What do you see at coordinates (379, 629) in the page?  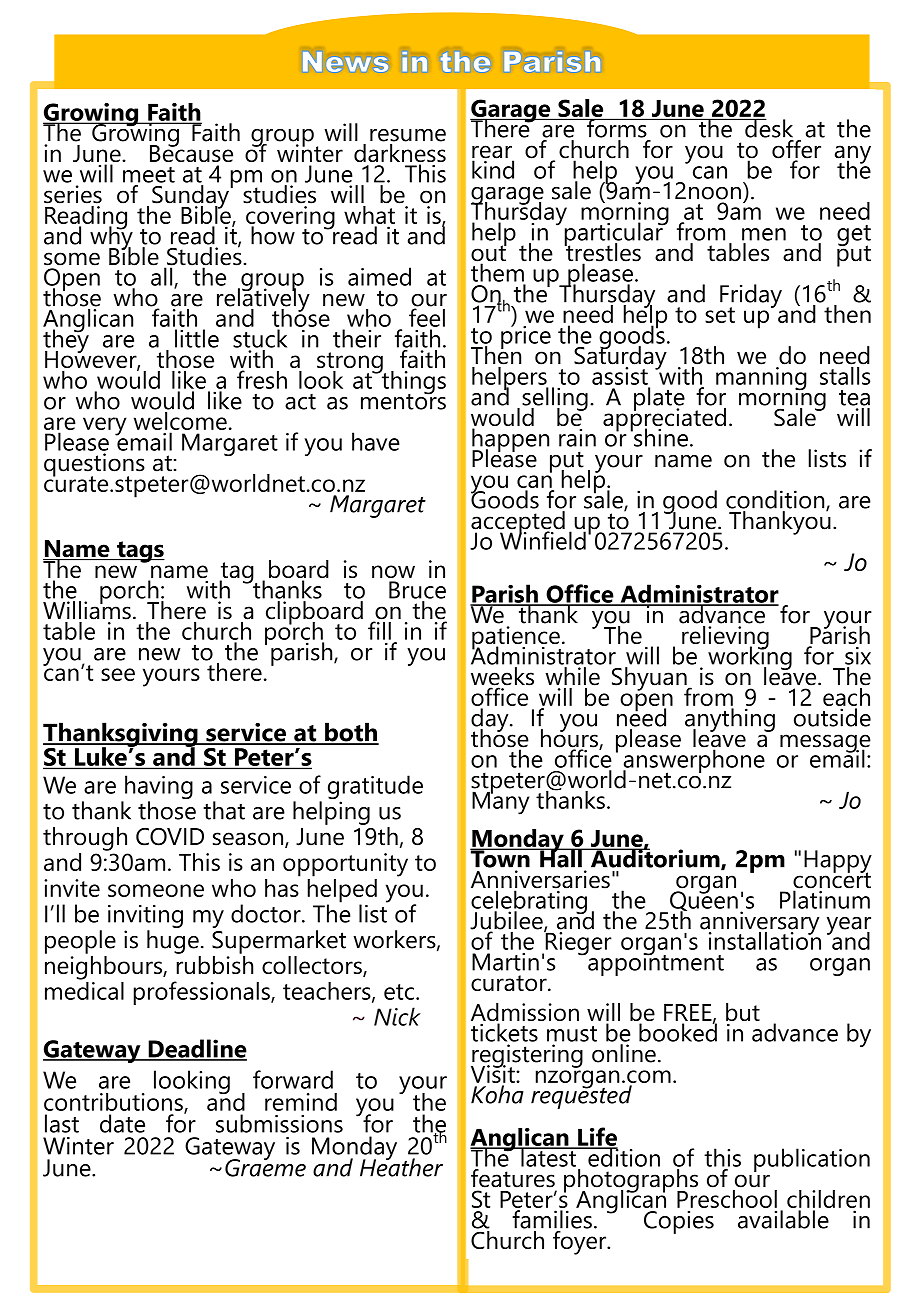 I see `fill` at bounding box center [379, 629].
